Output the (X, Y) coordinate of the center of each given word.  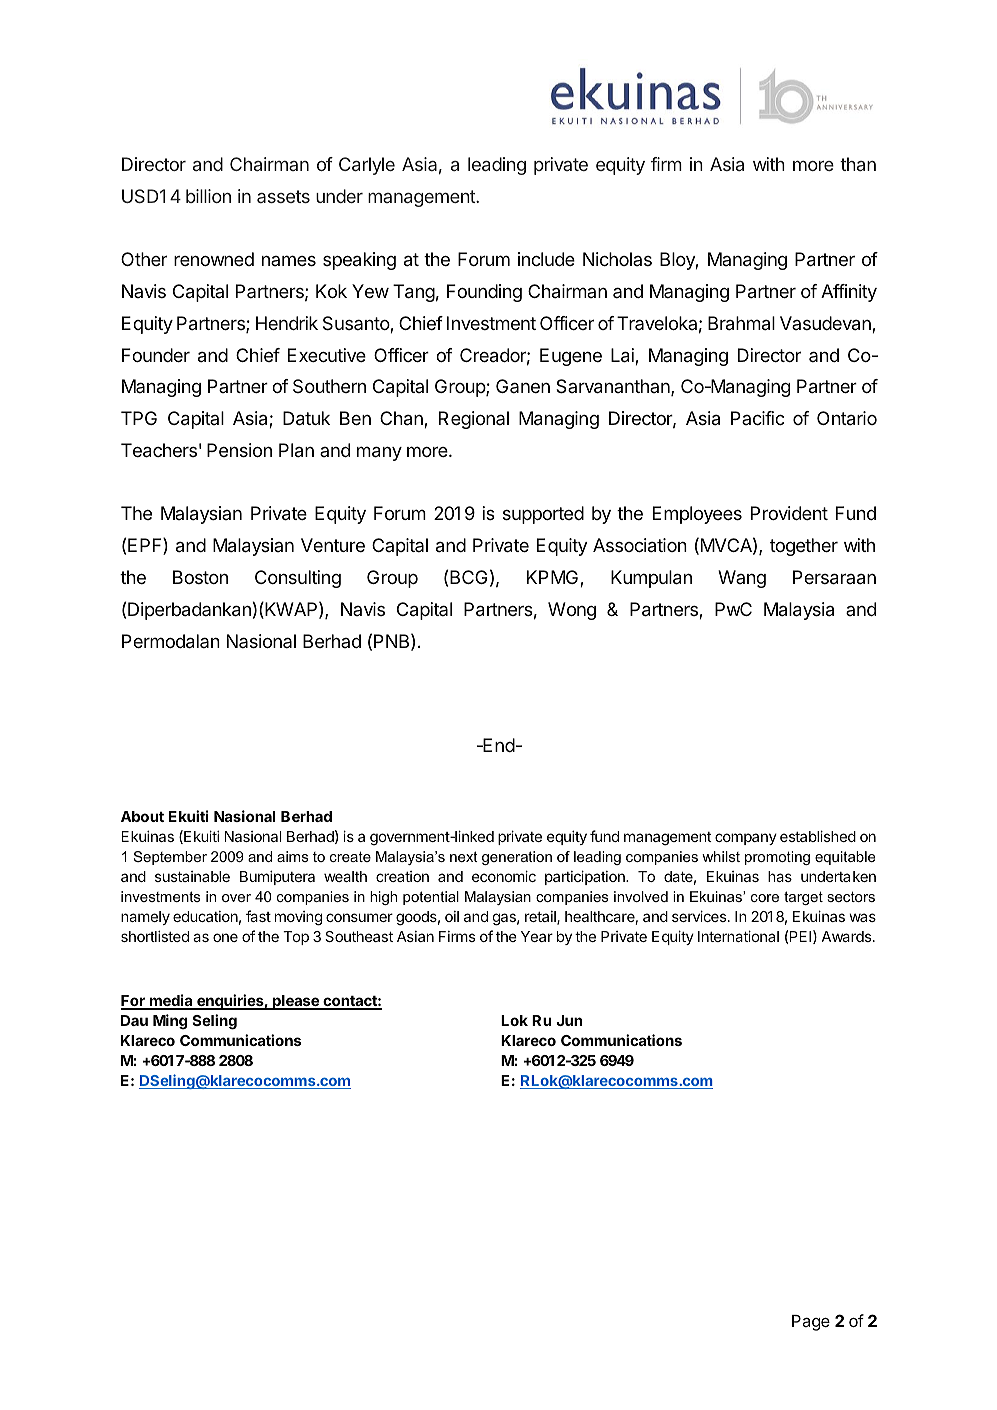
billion (208, 196)
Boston (200, 577)
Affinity (849, 293)
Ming (170, 1022)
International (738, 936)
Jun (569, 1020)
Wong (572, 611)
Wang (742, 579)
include (546, 259)
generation (517, 858)
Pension (239, 450)
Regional (474, 420)
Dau (134, 1020)
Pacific (757, 418)
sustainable (192, 876)
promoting (777, 858)
